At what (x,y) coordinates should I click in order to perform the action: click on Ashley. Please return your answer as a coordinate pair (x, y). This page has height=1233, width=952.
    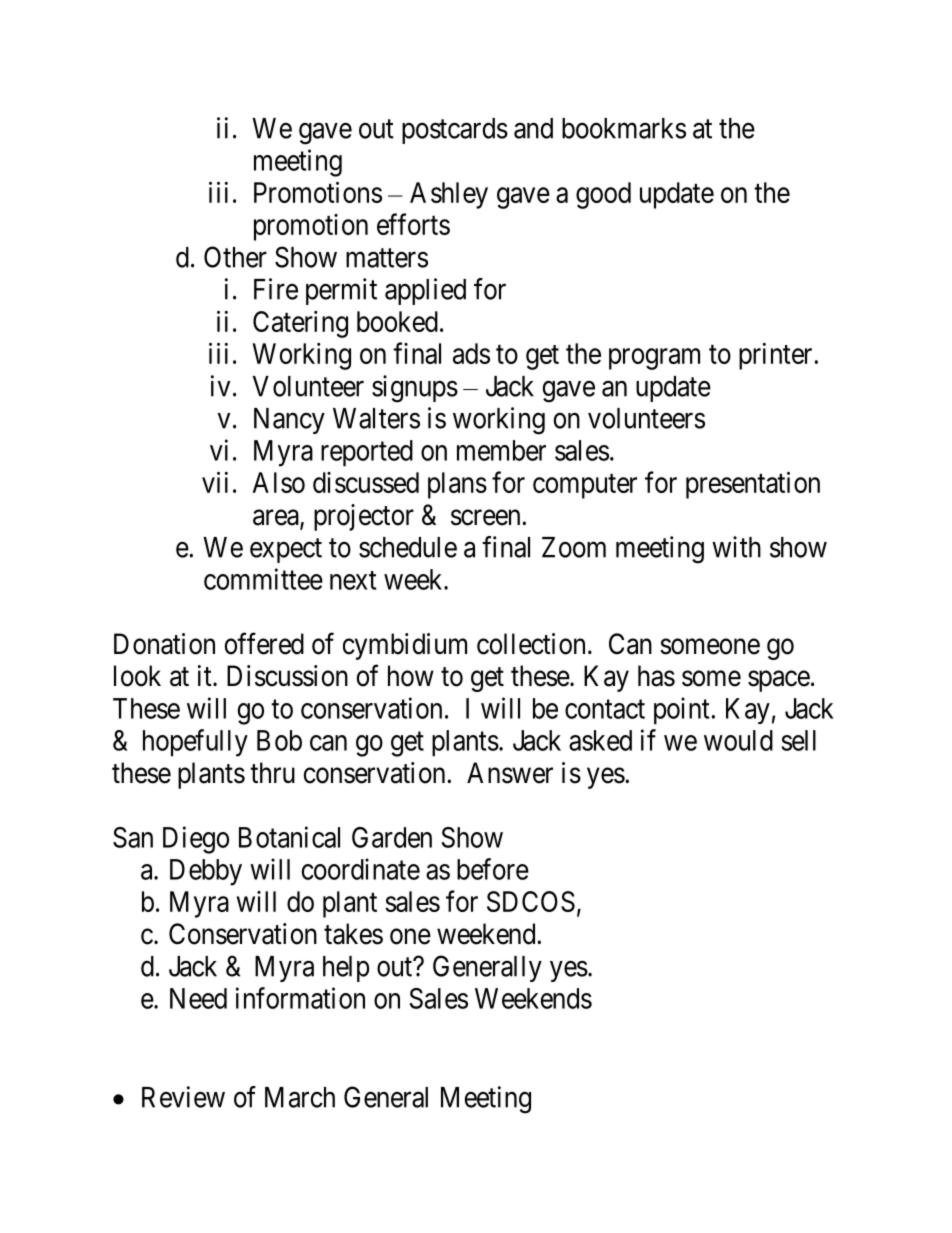
    Looking at the image, I should click on (449, 195).
